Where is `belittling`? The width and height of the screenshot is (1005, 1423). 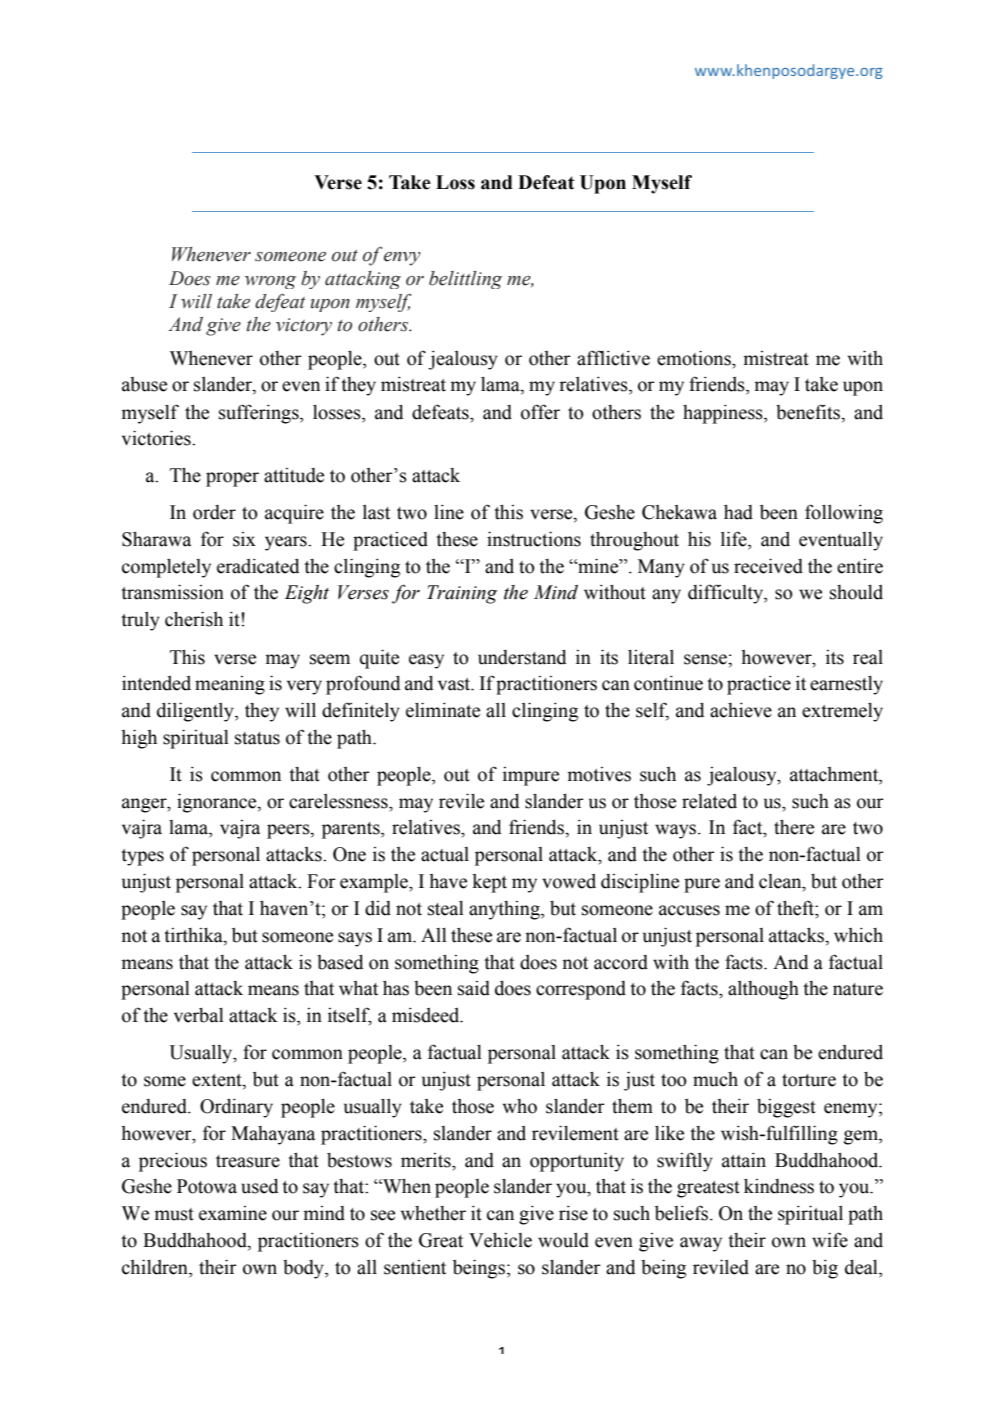 belittling is located at coordinates (465, 280).
